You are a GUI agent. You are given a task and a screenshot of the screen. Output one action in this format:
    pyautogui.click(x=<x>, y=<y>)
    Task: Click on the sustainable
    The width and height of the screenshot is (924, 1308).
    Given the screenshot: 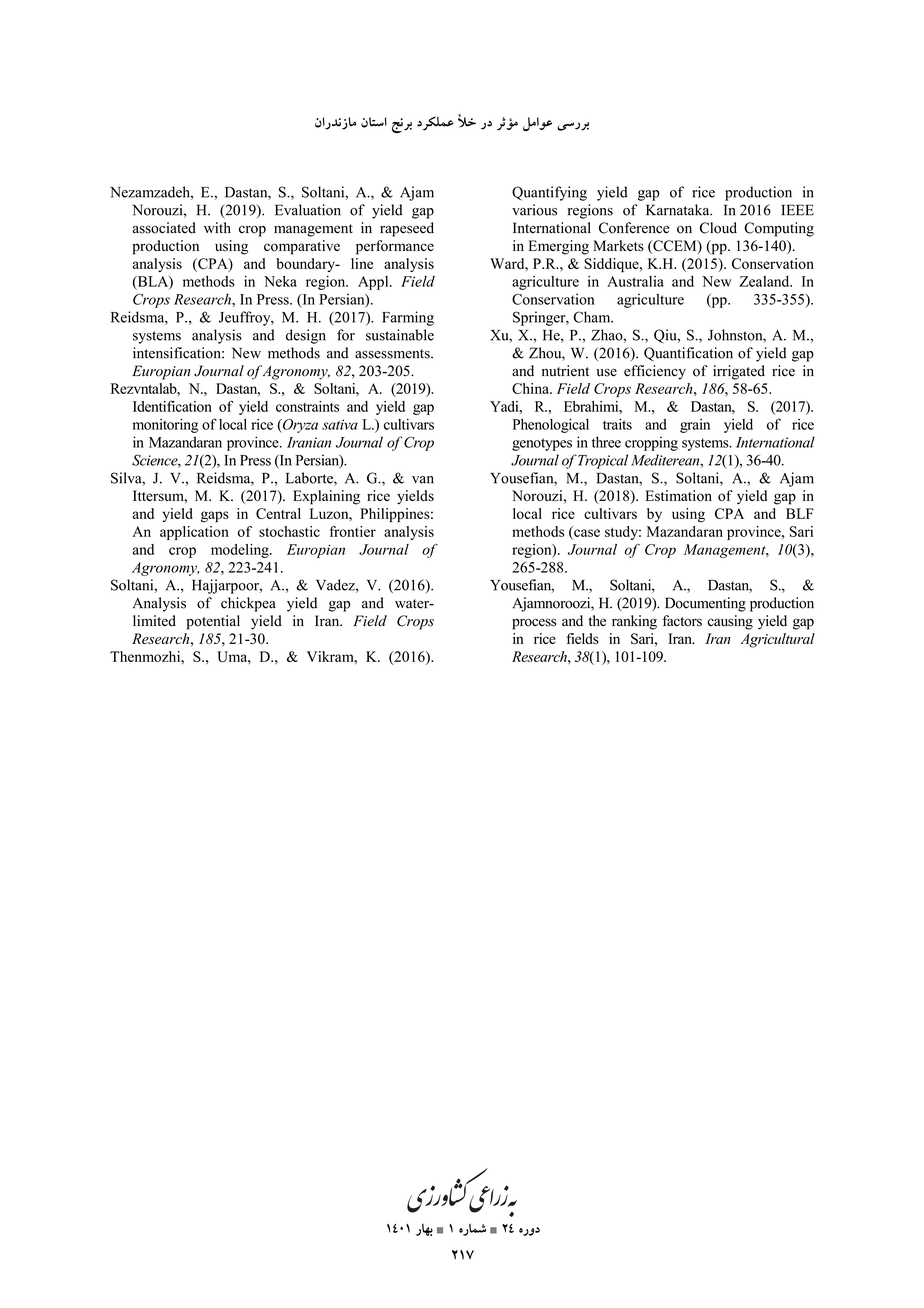 What is the action you would take?
    pyautogui.click(x=400, y=335)
